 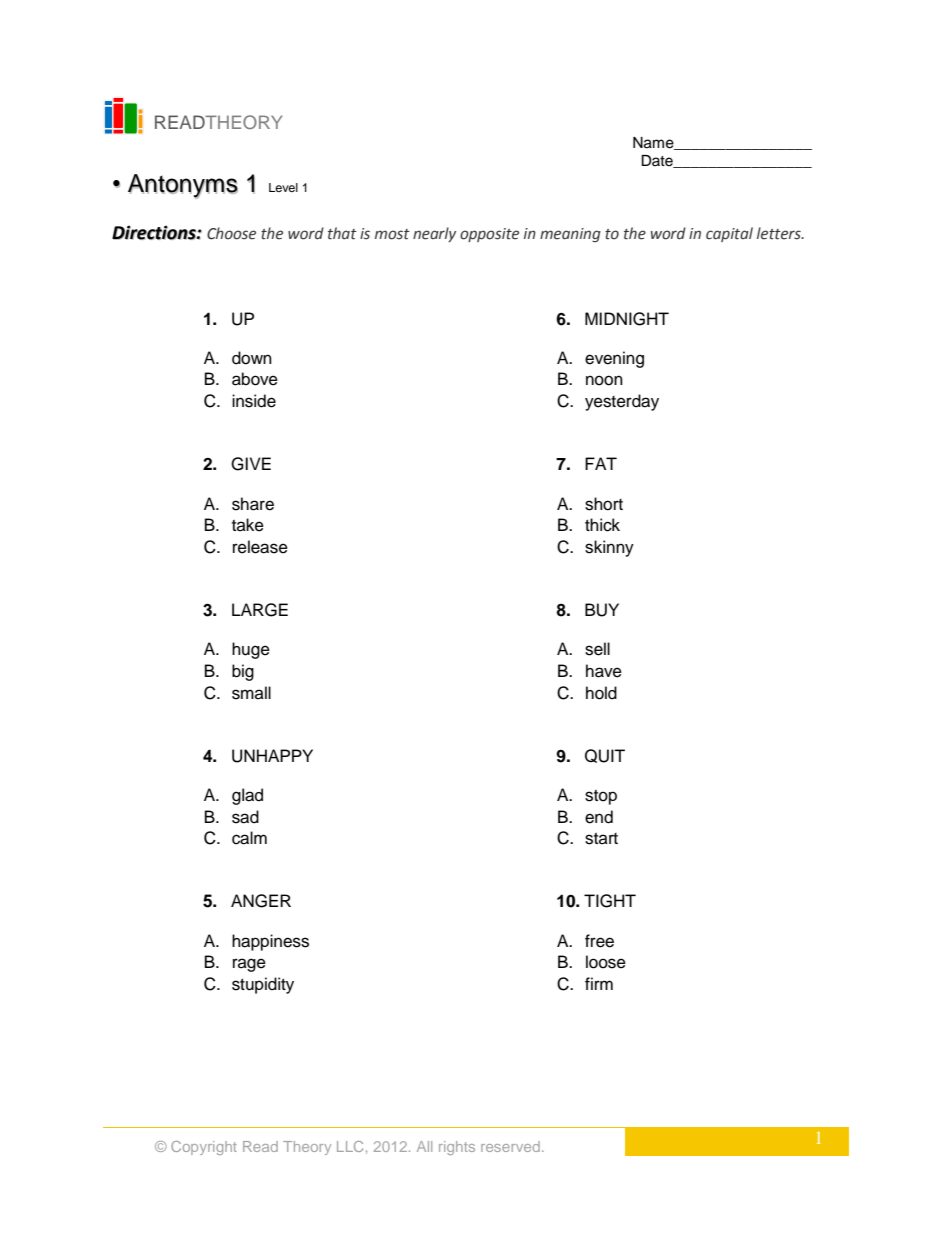 I want to click on yesterday, so click(x=622, y=402).
